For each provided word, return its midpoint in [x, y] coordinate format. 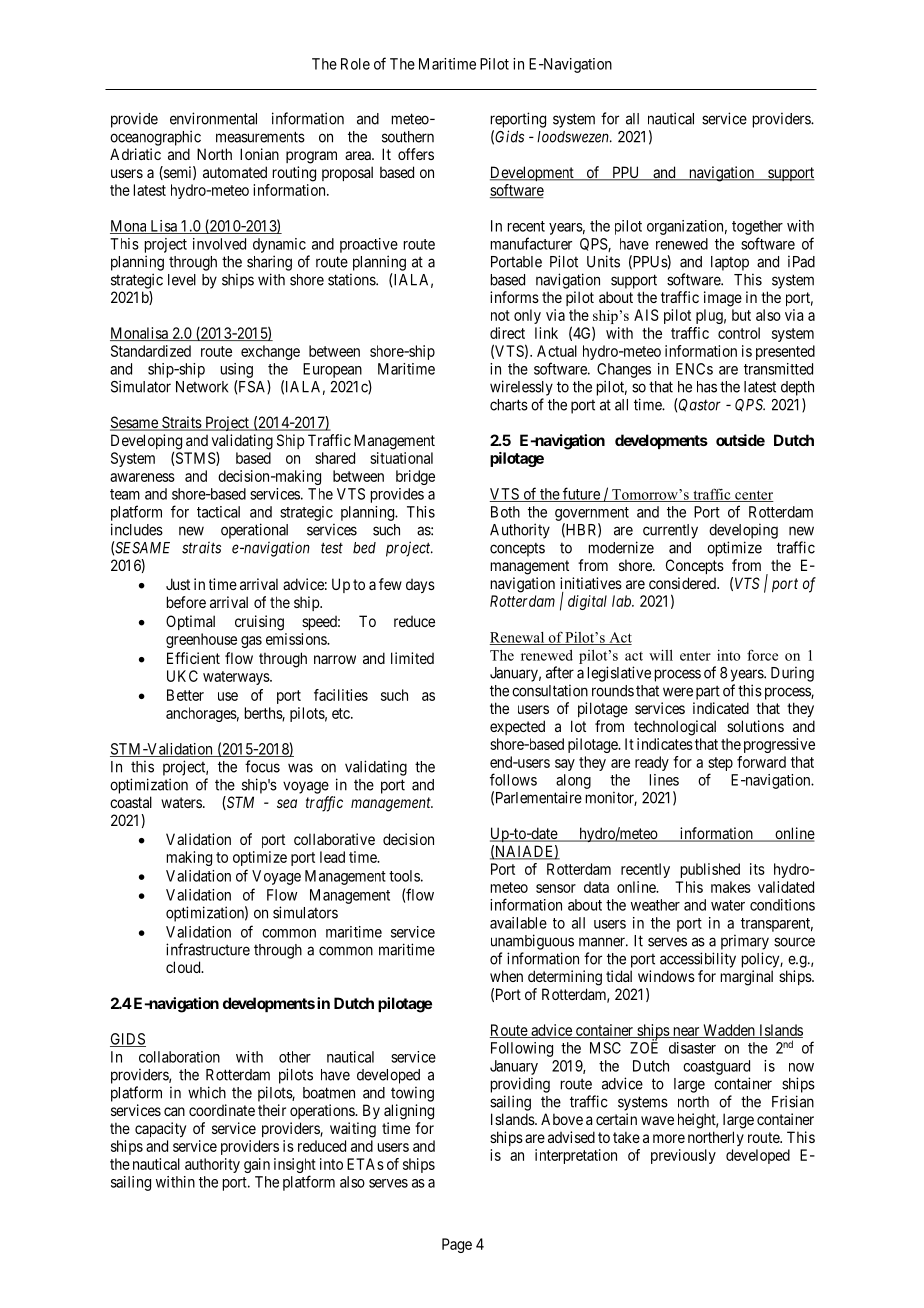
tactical [218, 512]
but [741, 315]
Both [505, 512]
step [720, 764]
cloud [184, 967]
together [757, 227]
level [182, 280]
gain [257, 1165]
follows [513, 779]
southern [408, 137]
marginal [747, 978]
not [500, 315]
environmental [213, 118]
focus [262, 766]
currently [670, 531]
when [506, 976]
